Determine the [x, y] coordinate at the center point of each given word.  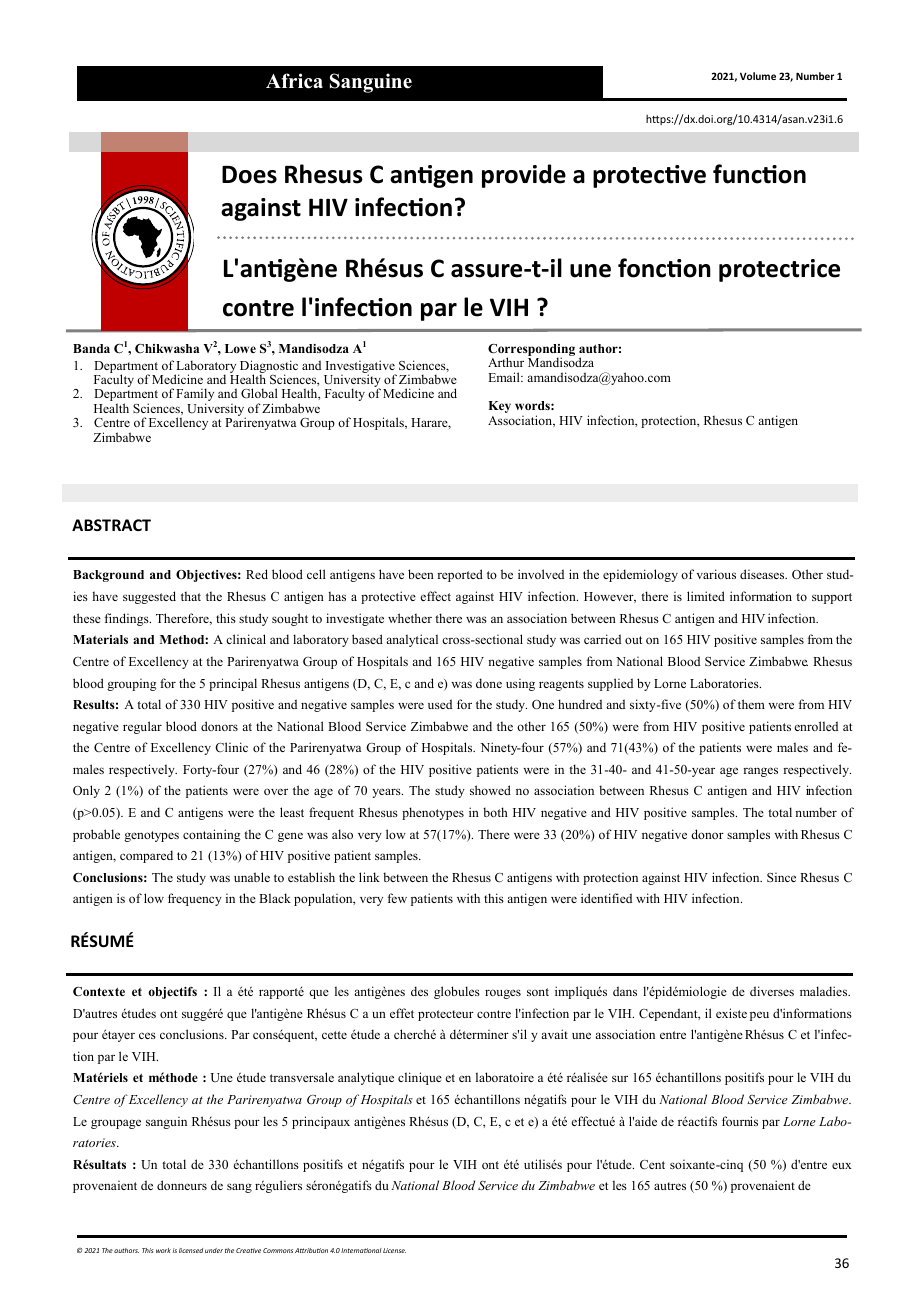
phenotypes [433, 813]
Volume [758, 76]
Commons [278, 1250]
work [163, 1250]
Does [249, 175]
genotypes [151, 836]
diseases [763, 574]
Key [499, 407]
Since [781, 877]
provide [524, 176]
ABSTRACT [111, 525]
